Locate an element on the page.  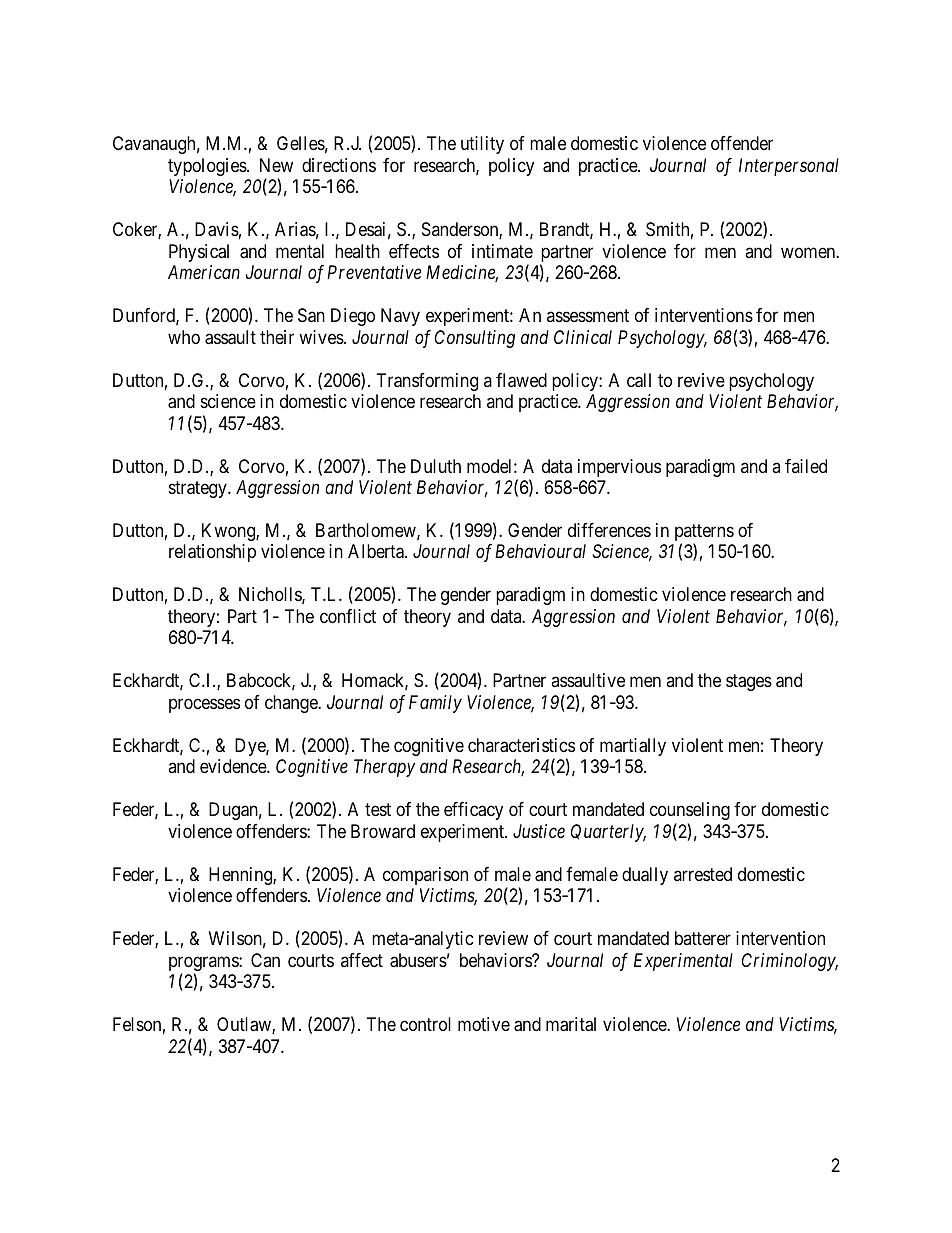
Interpersonal is located at coordinates (789, 167).
